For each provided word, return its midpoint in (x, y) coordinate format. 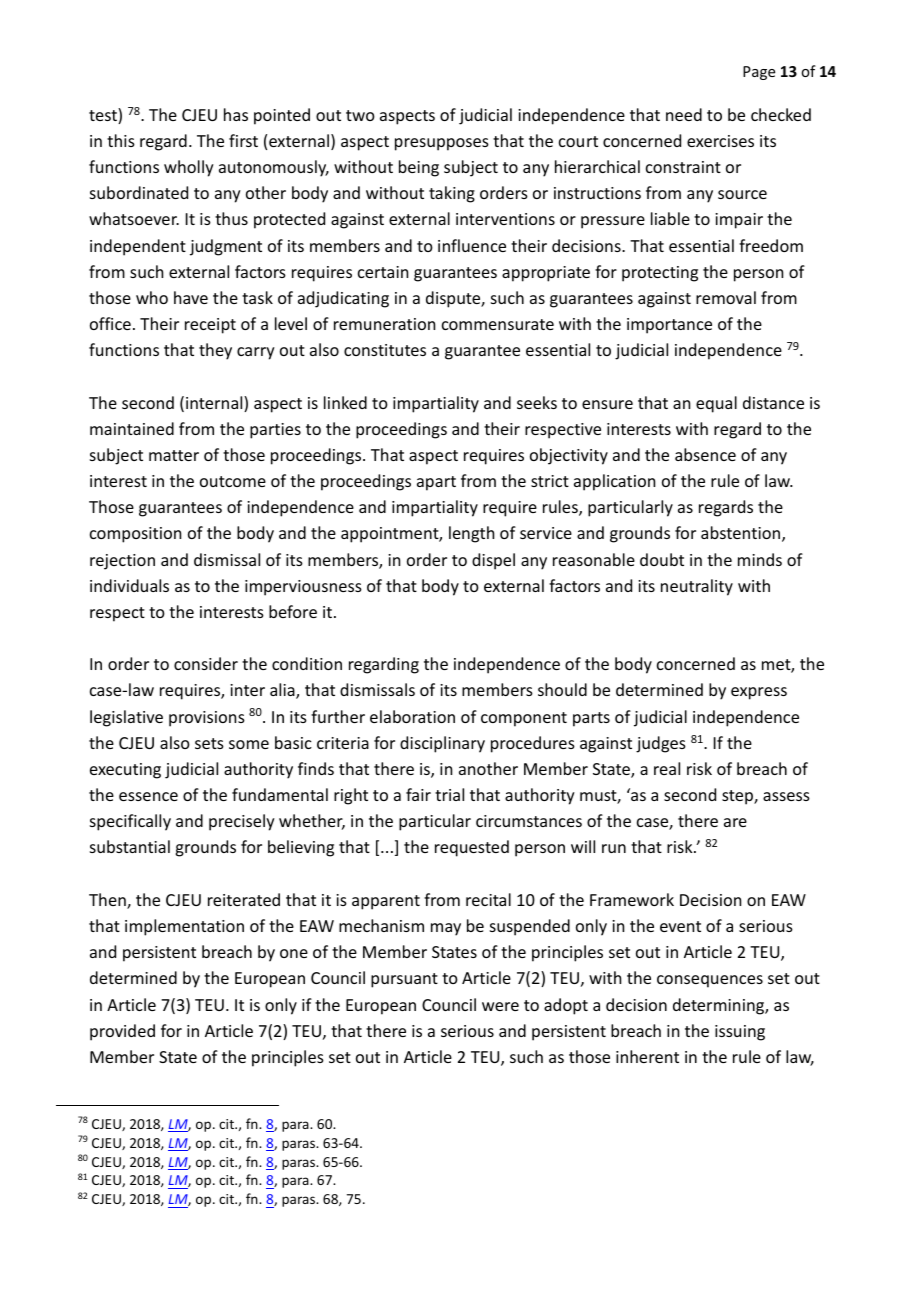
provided (122, 1032)
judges (661, 744)
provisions (207, 719)
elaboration (412, 716)
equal (716, 404)
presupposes (442, 144)
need (684, 114)
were (500, 1006)
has (236, 114)
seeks (537, 402)
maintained (132, 428)
